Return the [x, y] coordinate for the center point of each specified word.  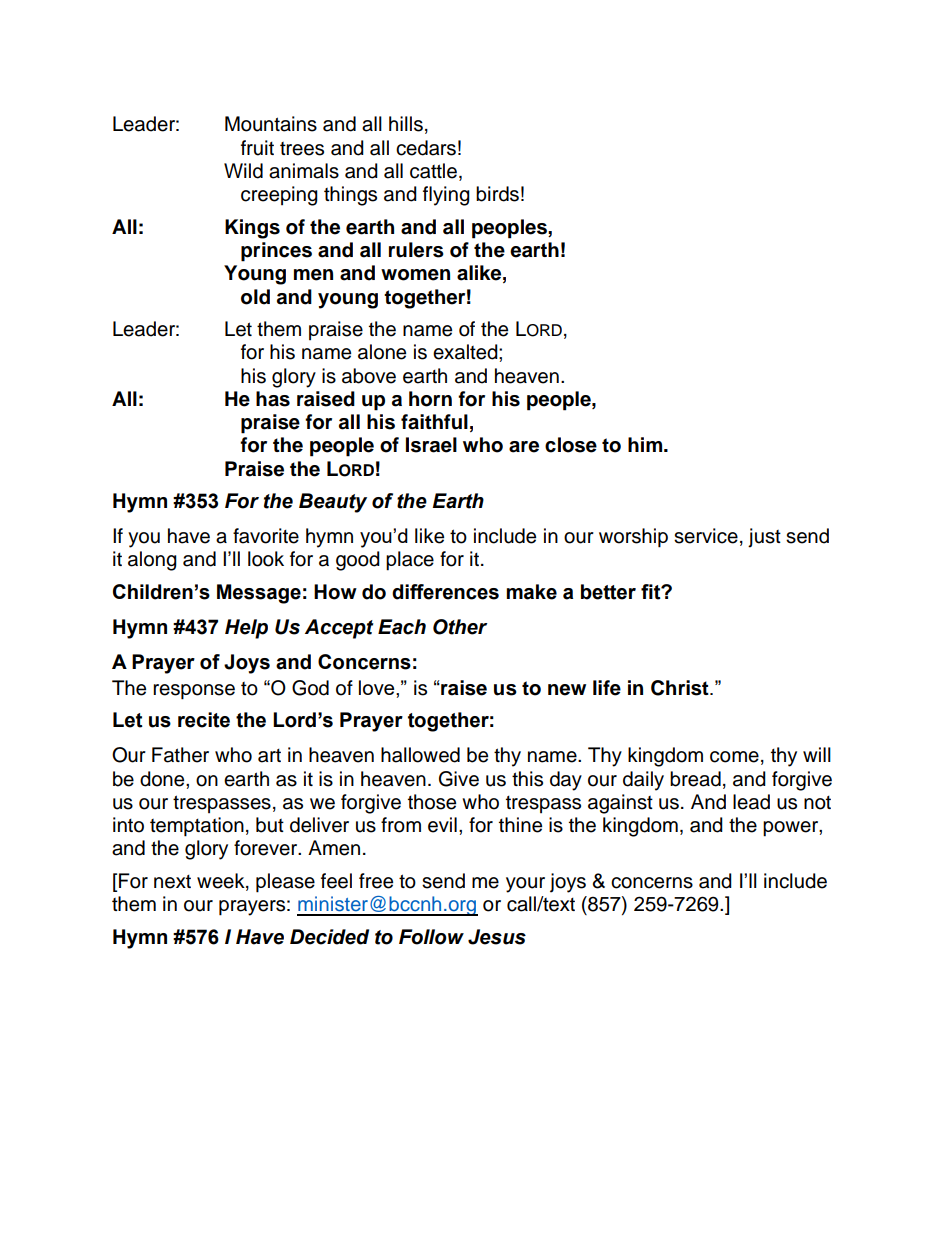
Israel [431, 445]
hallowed [420, 755]
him [646, 444]
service [706, 536]
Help [246, 629]
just [764, 538]
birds [497, 194]
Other [460, 627]
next [172, 882]
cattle [433, 171]
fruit [257, 148]
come [734, 757]
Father [180, 755]
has [273, 399]
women [415, 275]
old [255, 297]
